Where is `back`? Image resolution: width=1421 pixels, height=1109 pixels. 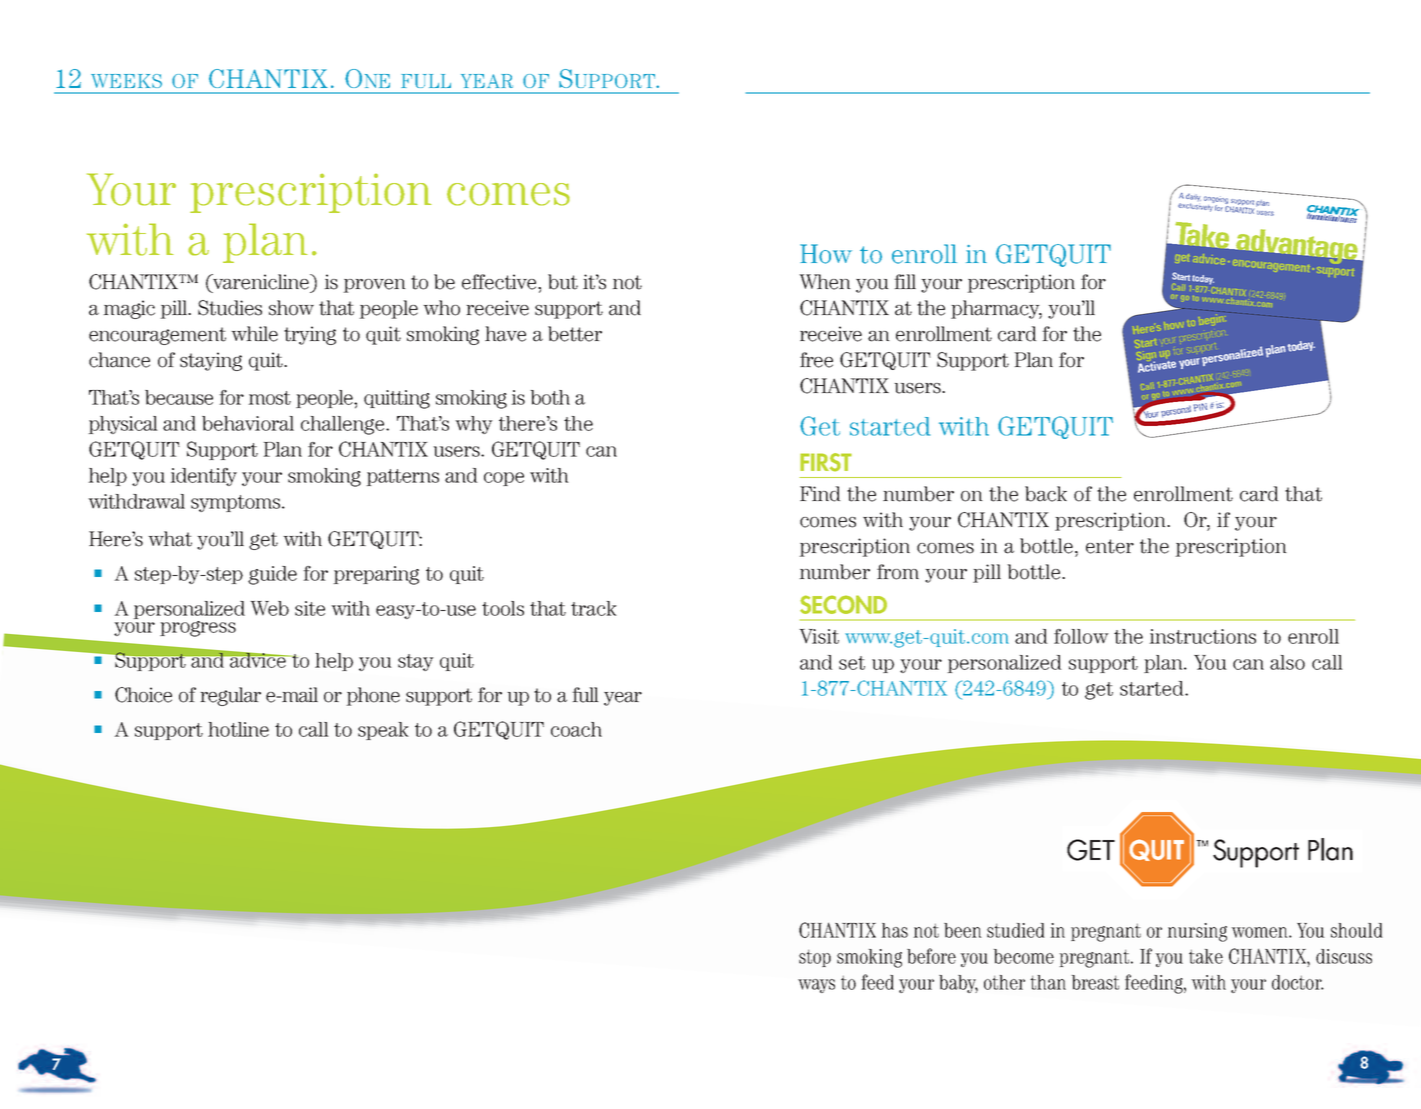
back is located at coordinates (1046, 494).
